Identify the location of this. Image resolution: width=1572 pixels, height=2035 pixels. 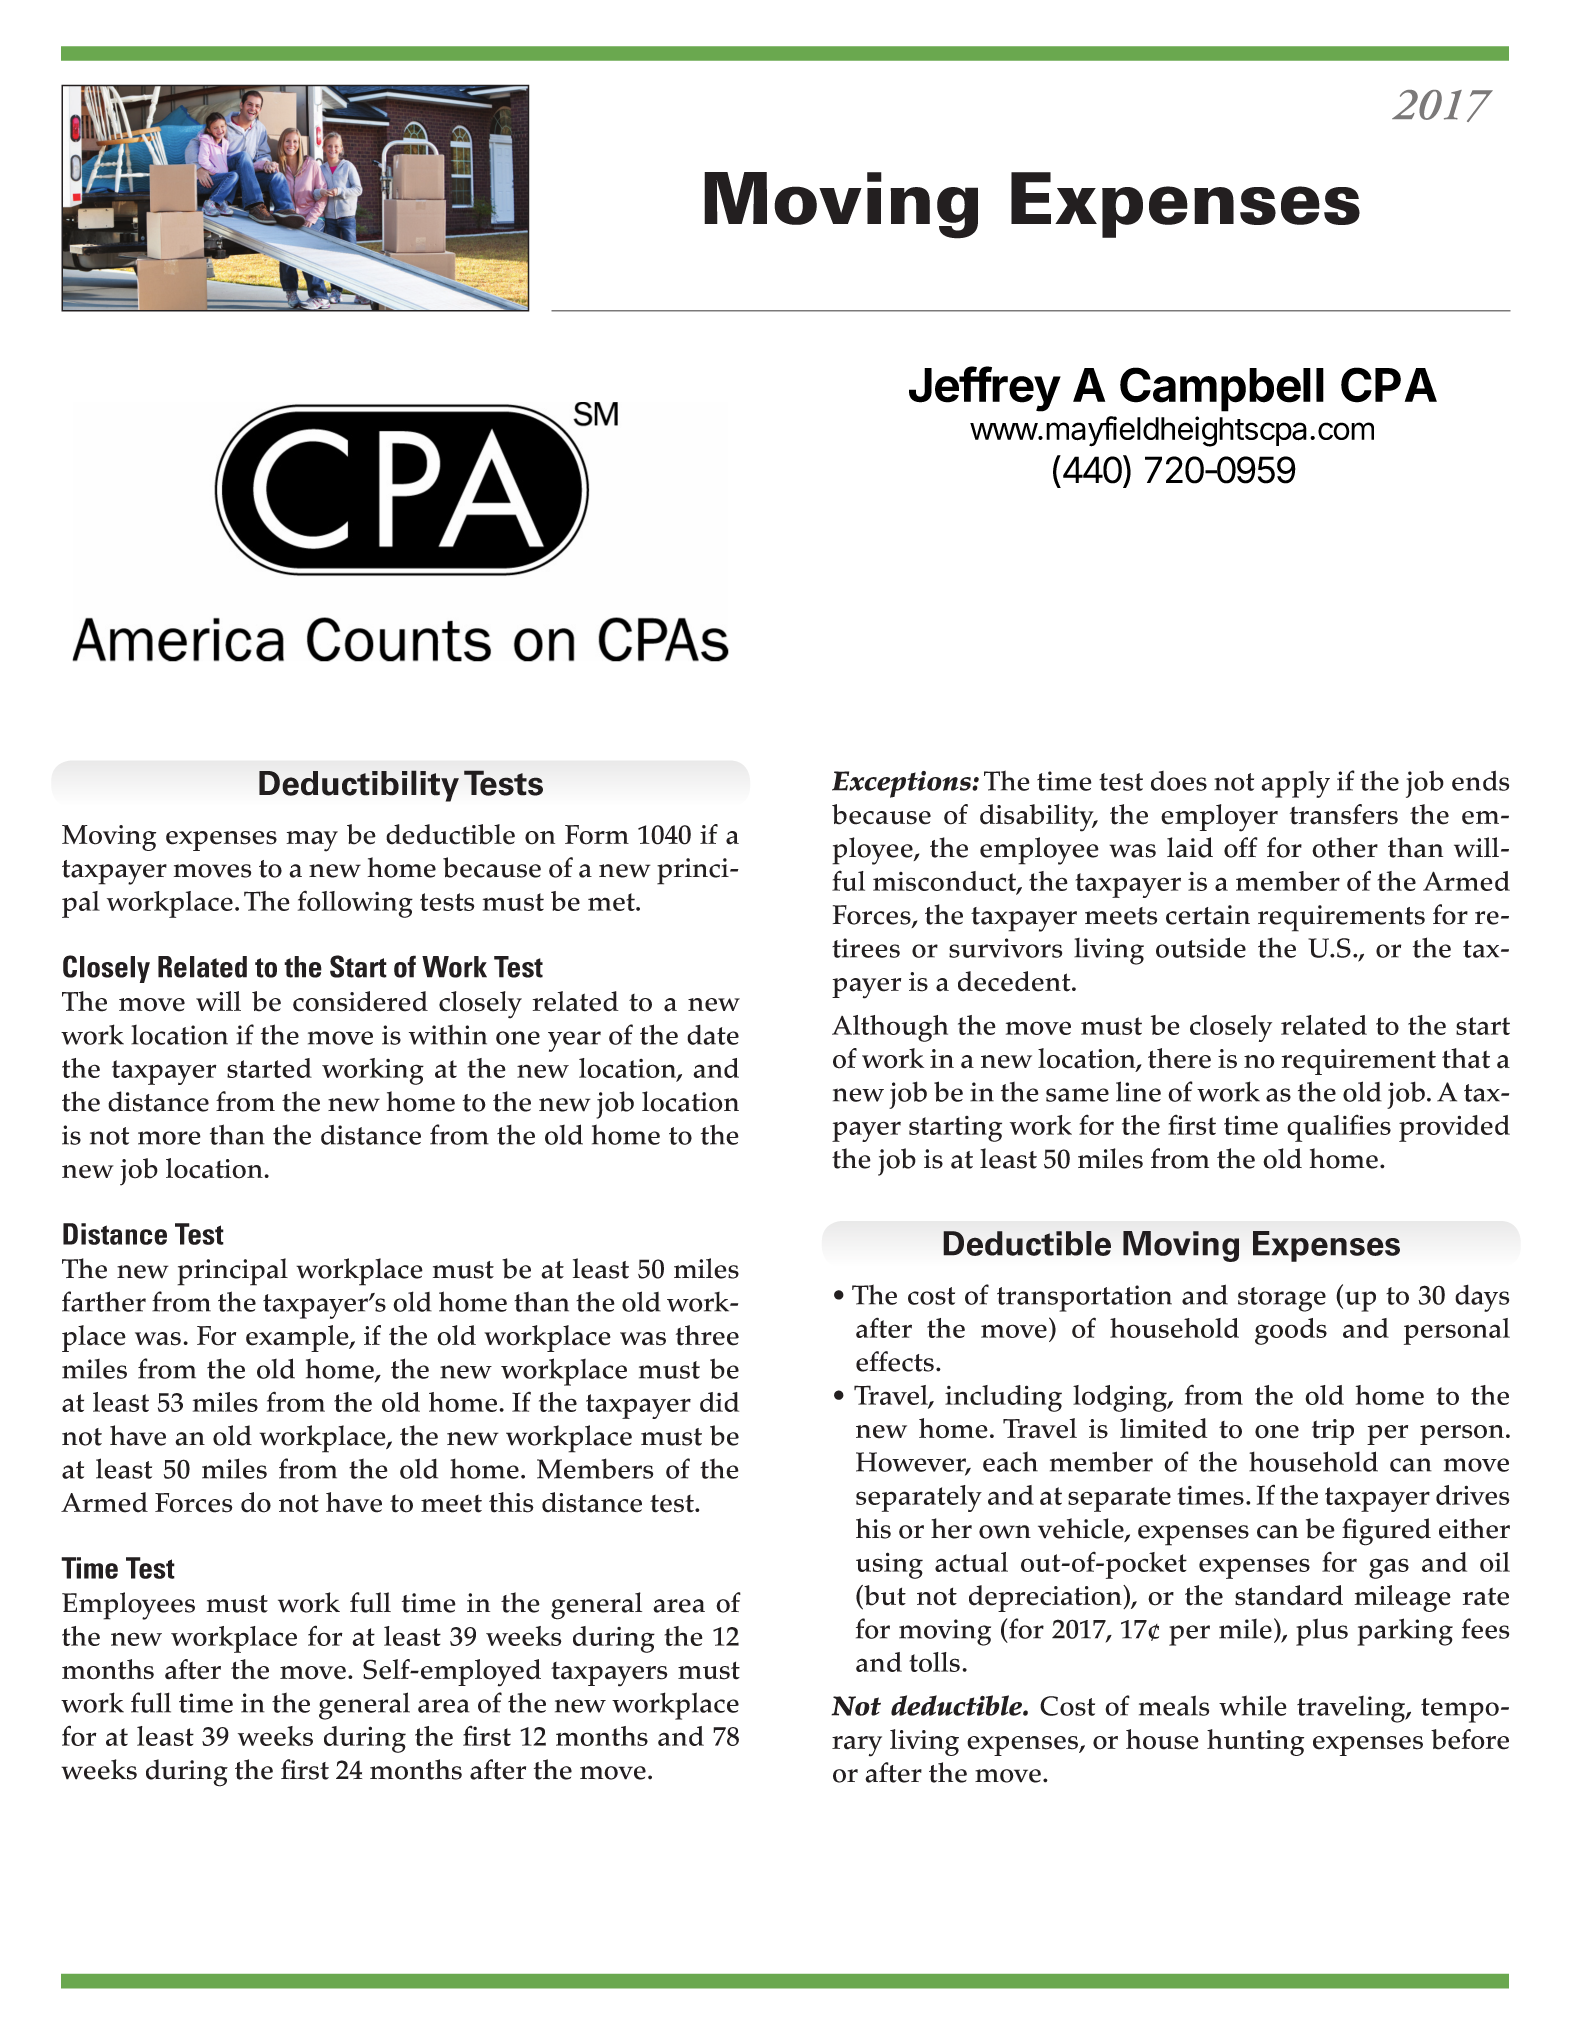
(511, 1502).
